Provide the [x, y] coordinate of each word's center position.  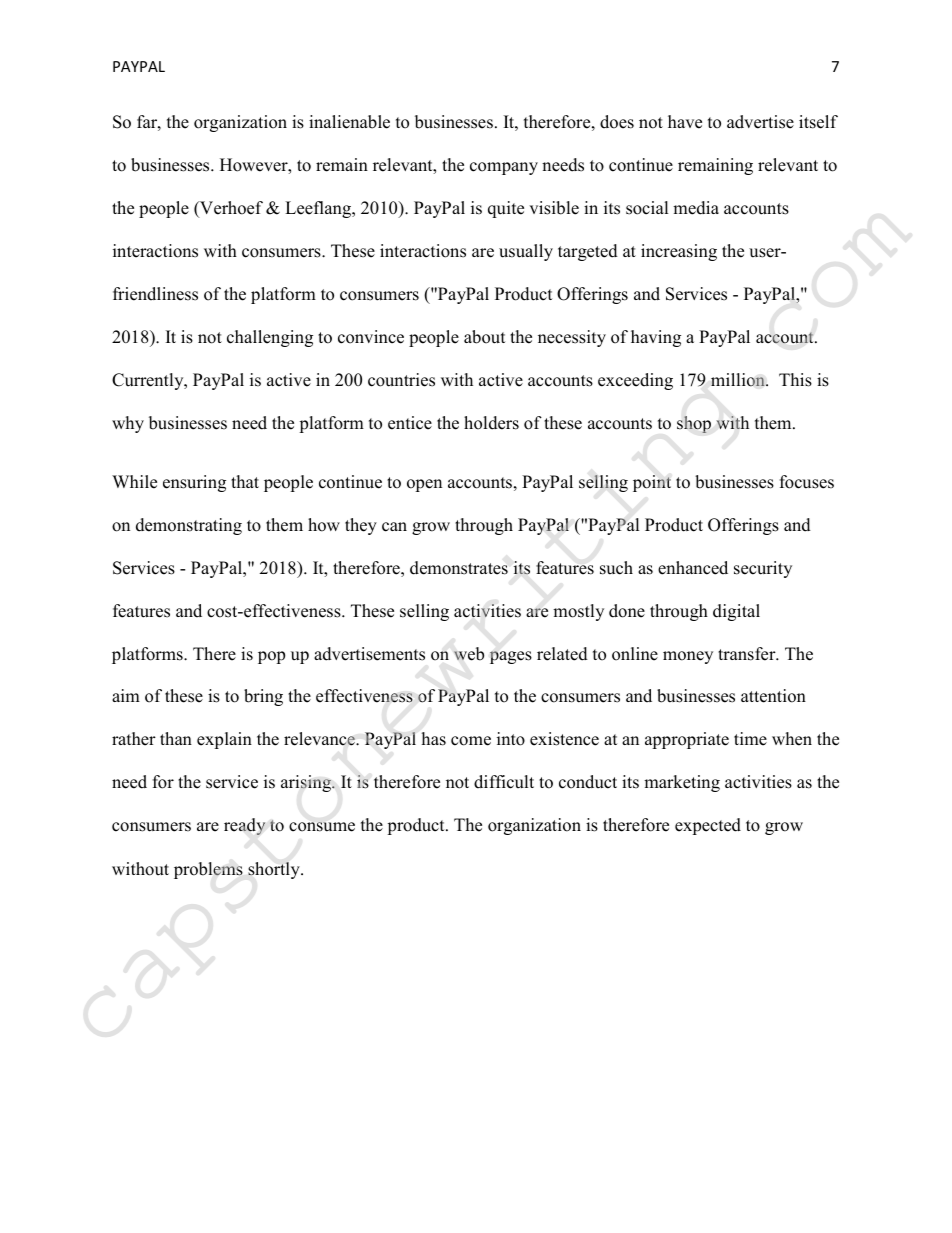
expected [708, 826]
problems [208, 870]
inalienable [349, 122]
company [504, 168]
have [685, 122]
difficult [504, 782]
